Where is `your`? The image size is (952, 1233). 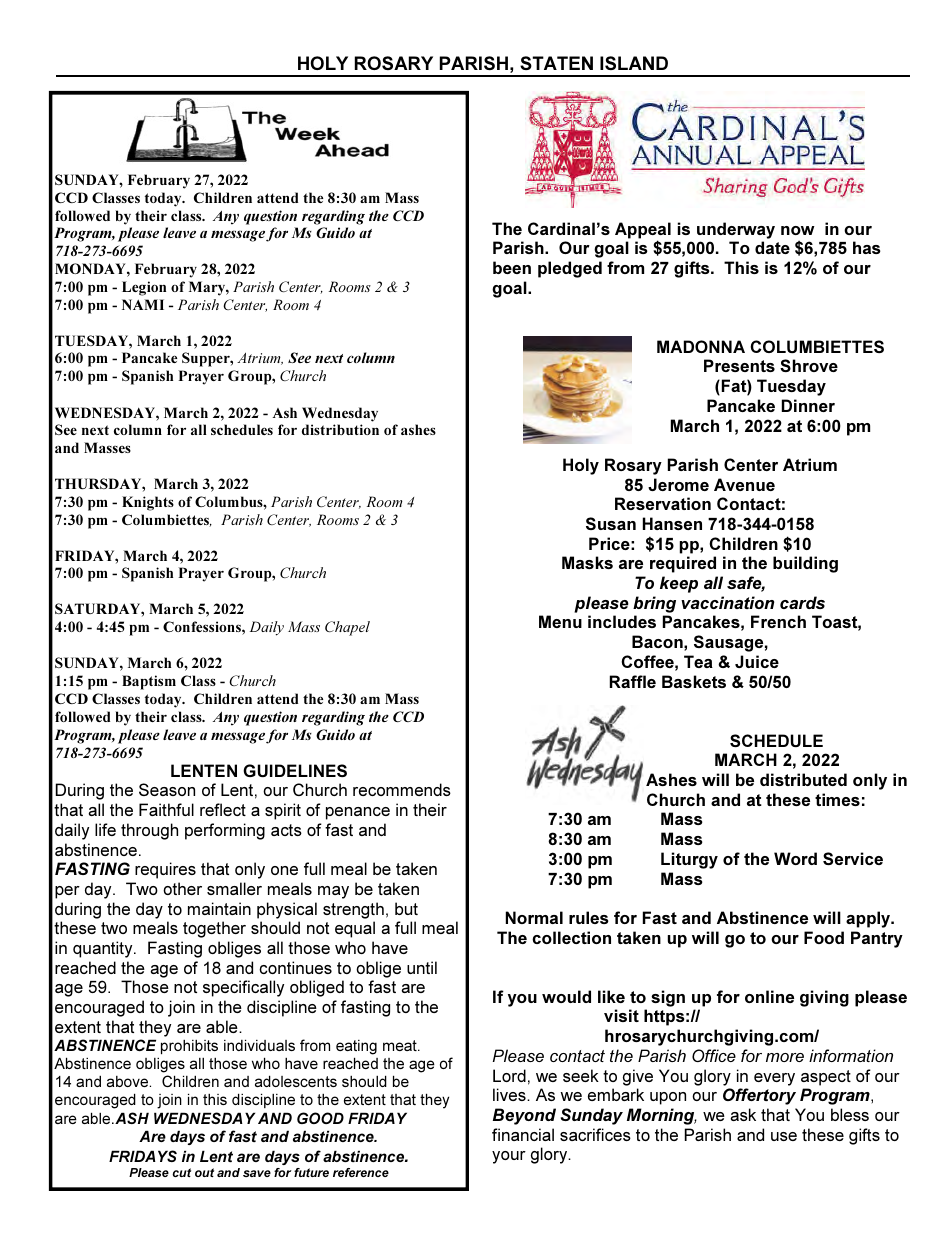
your is located at coordinates (509, 1157).
